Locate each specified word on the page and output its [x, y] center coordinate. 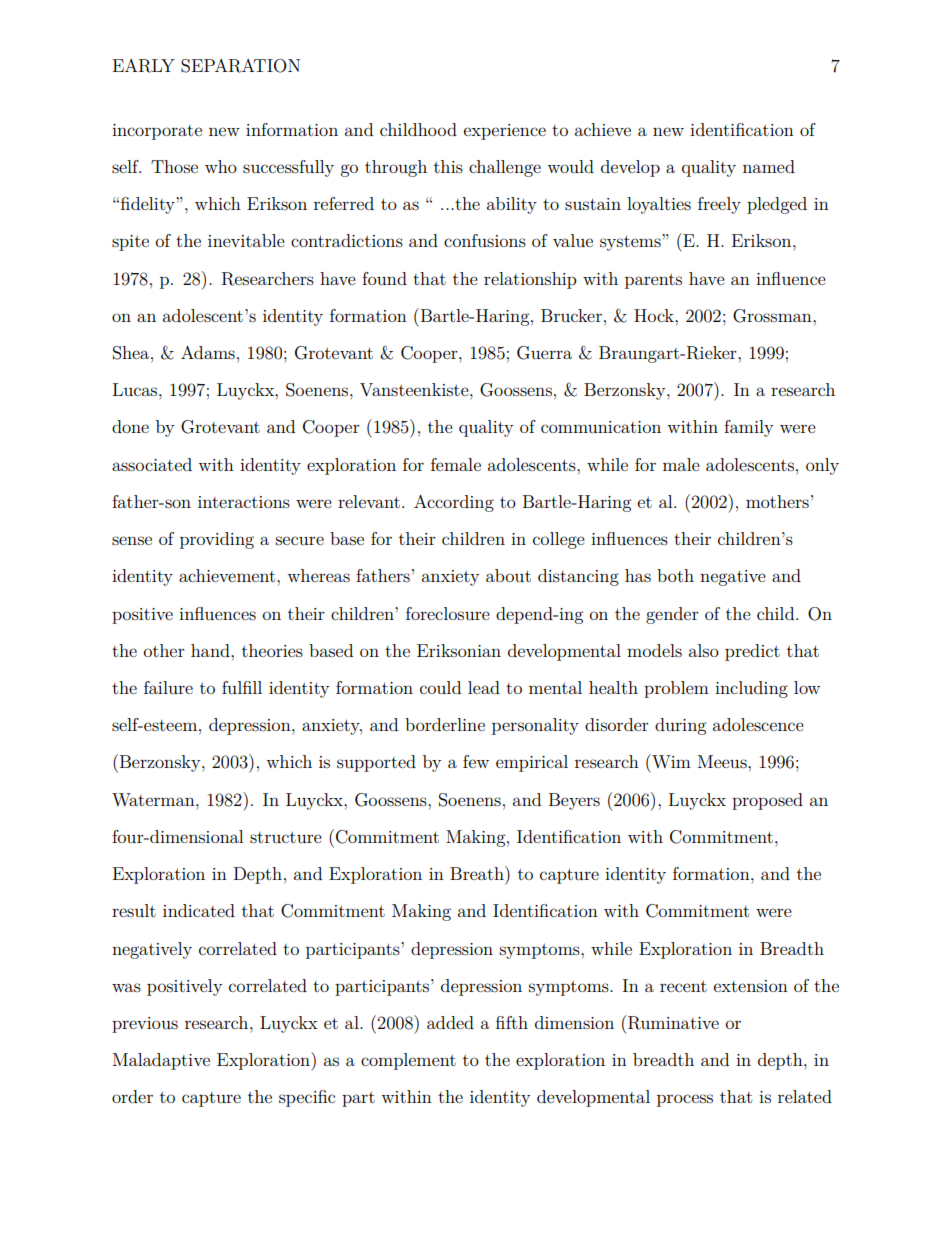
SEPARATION [240, 66]
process [685, 1100]
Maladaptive [161, 1061]
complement [408, 1061]
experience [505, 132]
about [508, 575]
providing [217, 540]
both [675, 575]
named [769, 166]
